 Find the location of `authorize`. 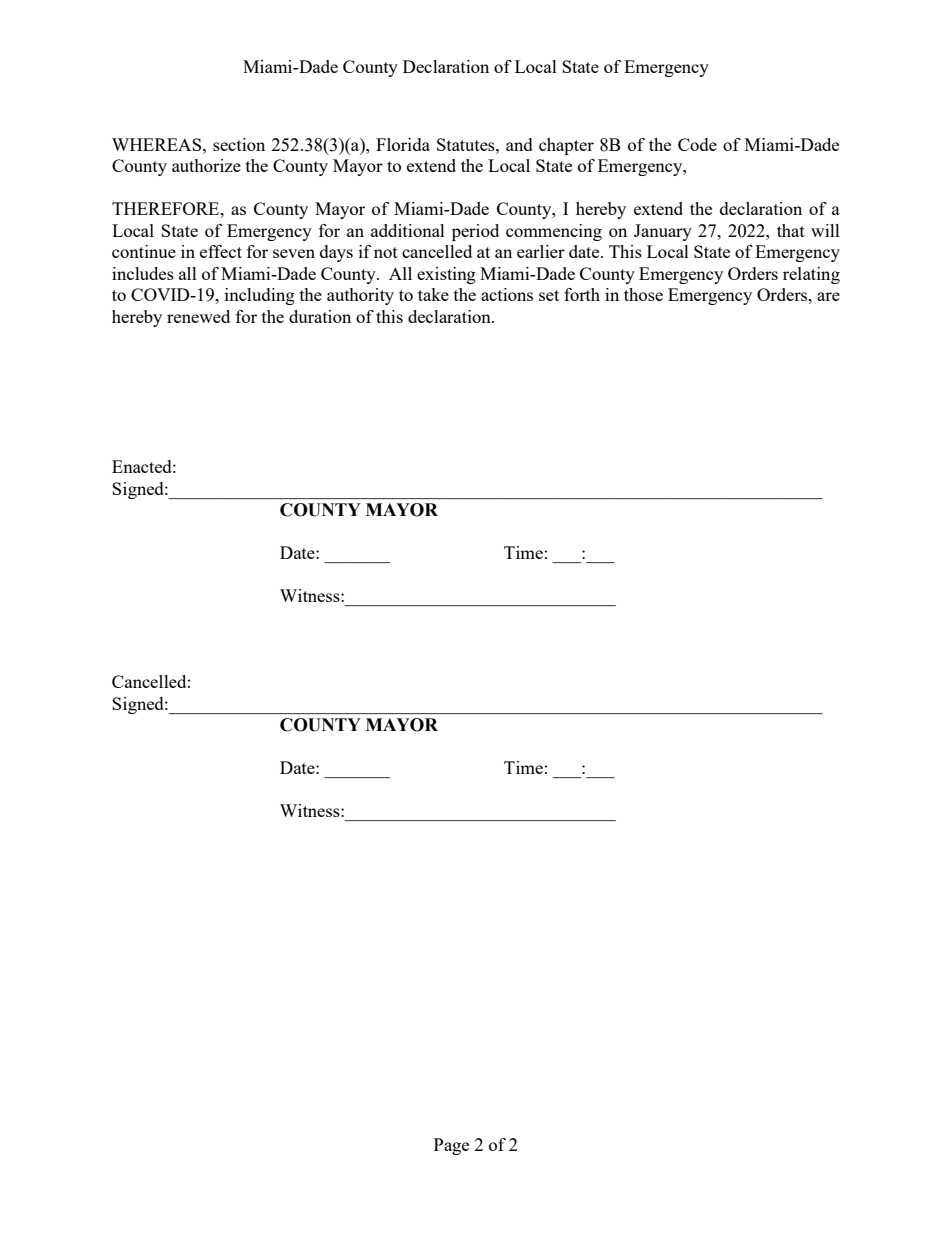

authorize is located at coordinates (206, 165).
